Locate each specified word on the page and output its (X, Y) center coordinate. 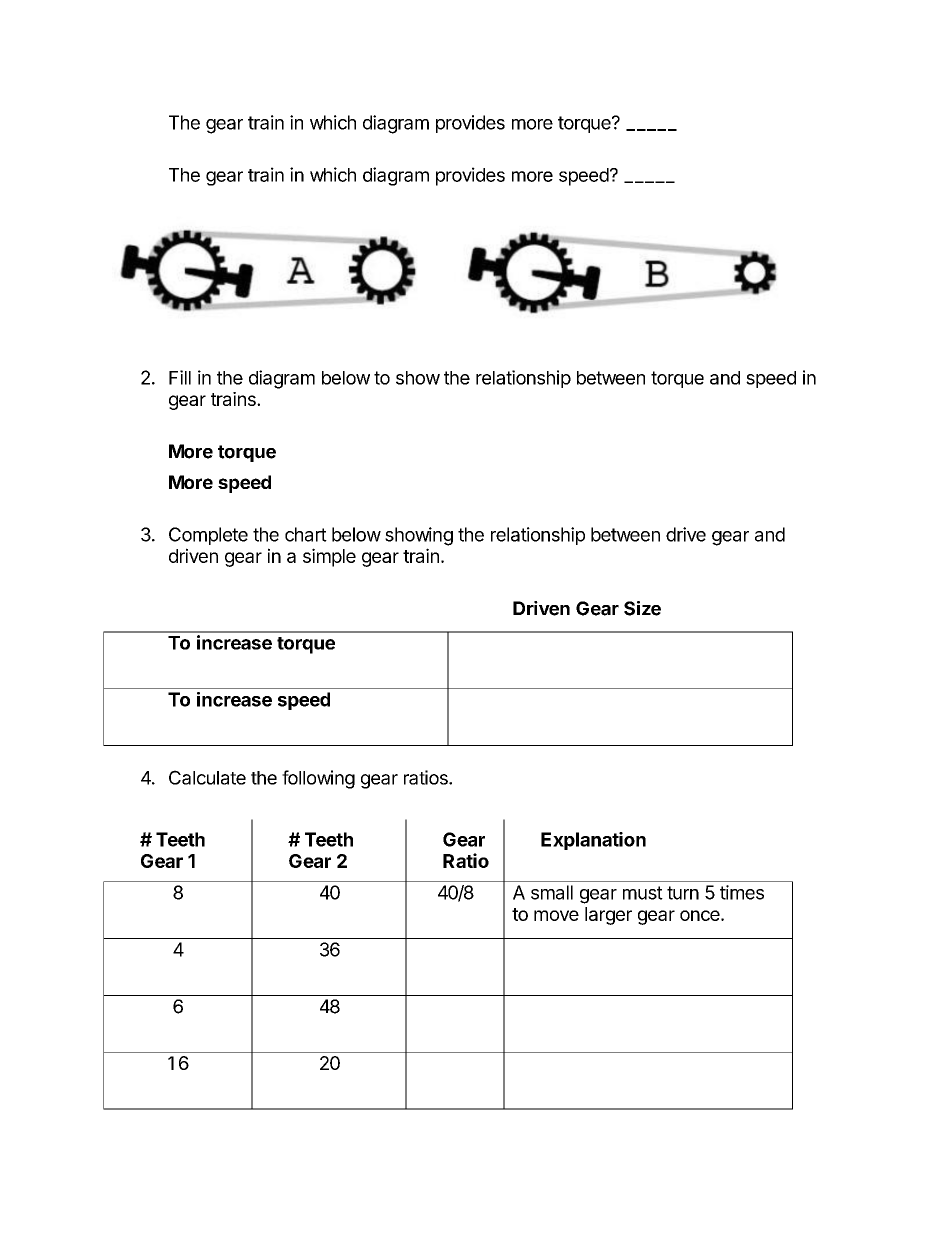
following (318, 779)
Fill (180, 377)
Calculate (207, 777)
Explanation (593, 841)
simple (329, 557)
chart (306, 534)
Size (642, 608)
